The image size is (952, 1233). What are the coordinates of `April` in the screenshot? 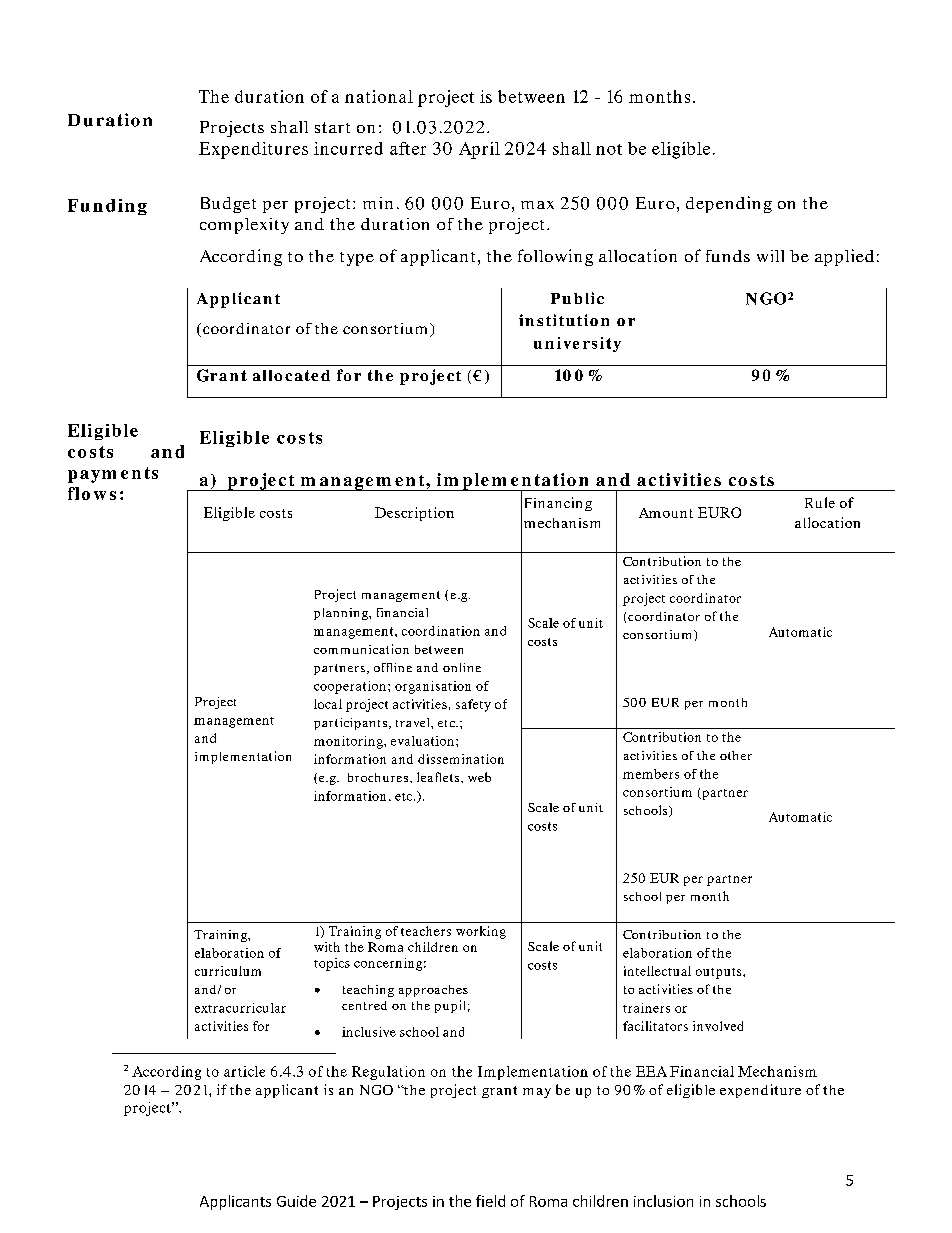 It's located at (479, 150).
